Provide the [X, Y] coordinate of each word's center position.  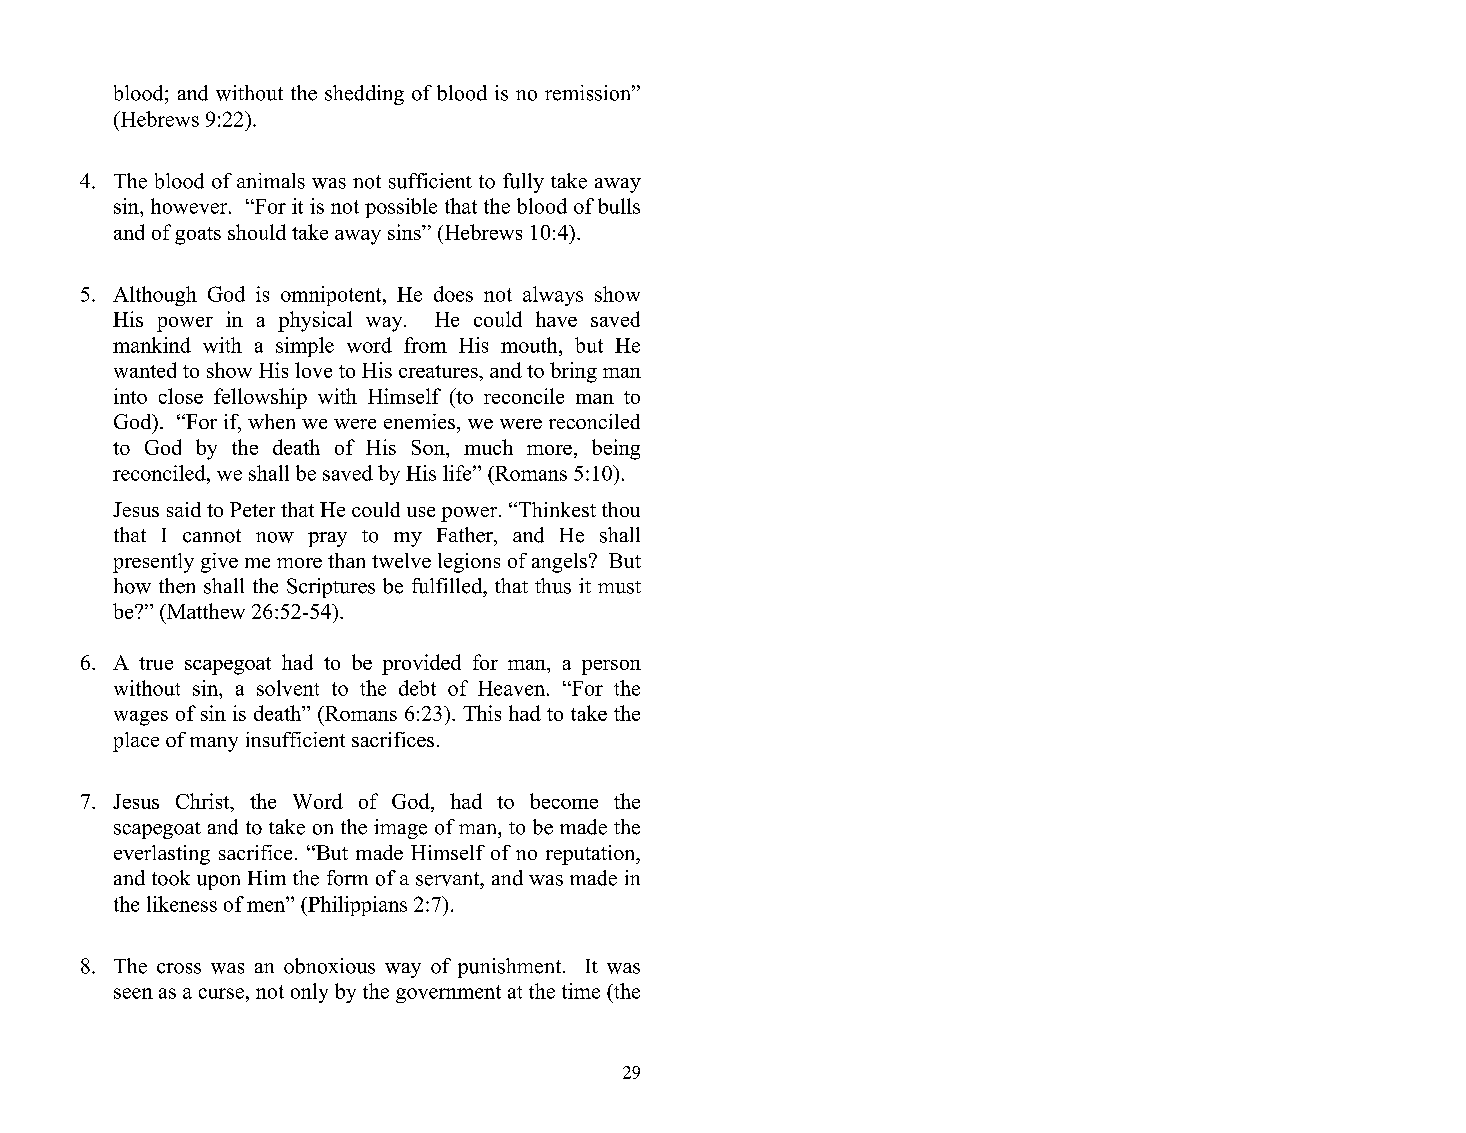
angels [559, 563]
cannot [212, 536]
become [564, 801]
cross [179, 968]
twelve [401, 560]
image [400, 829]
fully [523, 183]
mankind [152, 345]
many [214, 744]
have [556, 319]
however [190, 206]
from [425, 345]
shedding [364, 95]
